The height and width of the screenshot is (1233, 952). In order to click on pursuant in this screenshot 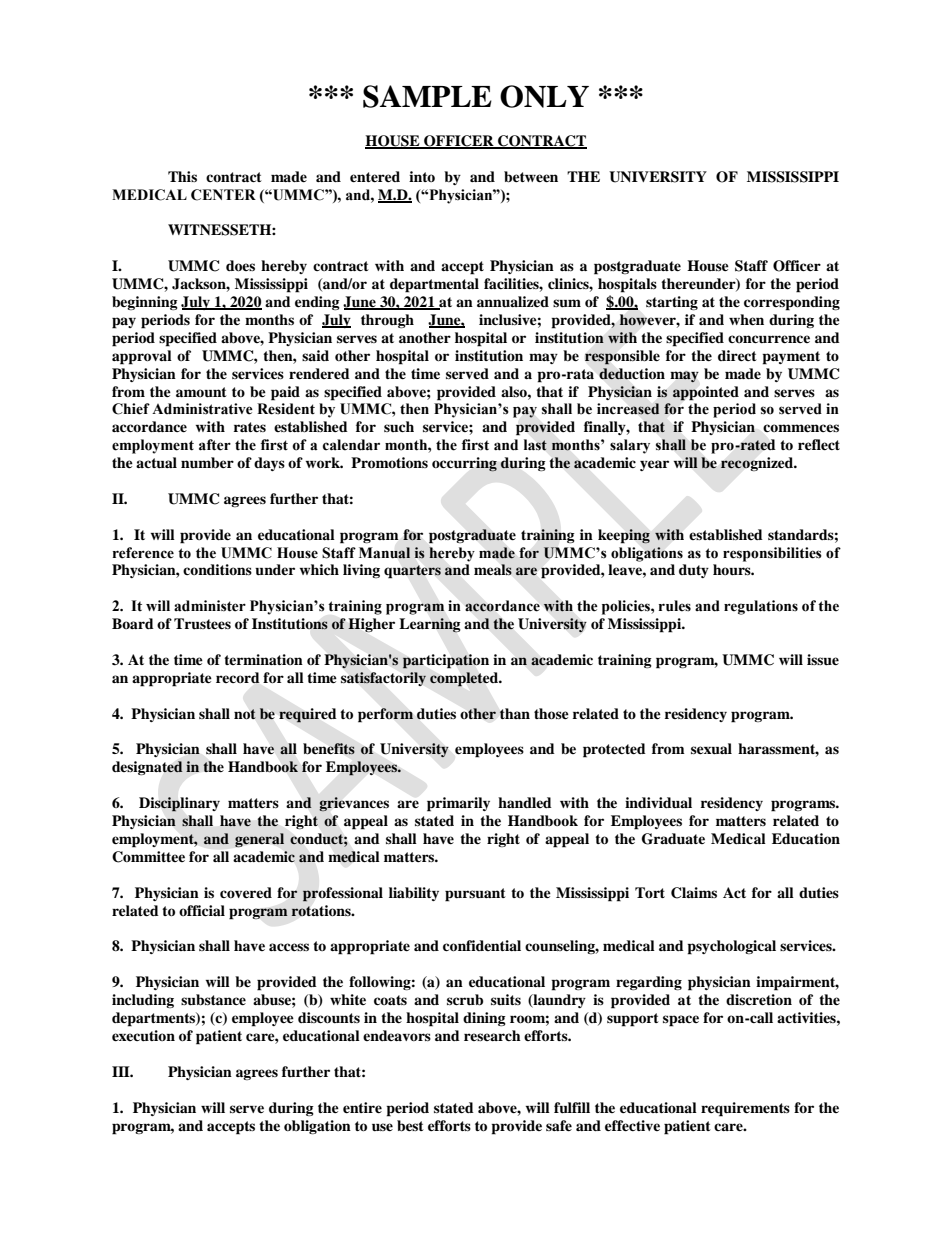, I will do `click(475, 895)`.
